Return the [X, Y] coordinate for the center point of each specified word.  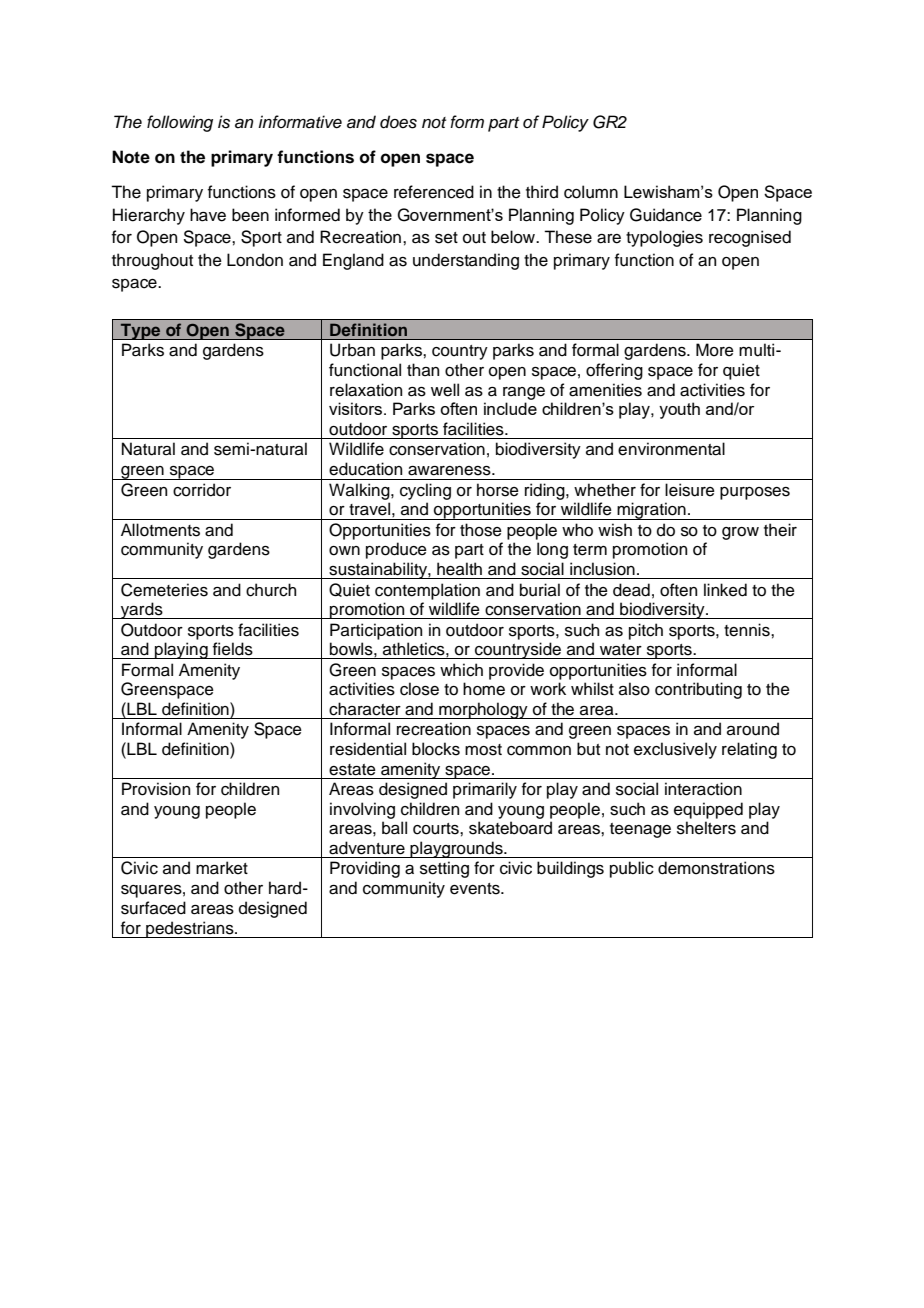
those [481, 530]
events [476, 889]
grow [740, 533]
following [180, 123]
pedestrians [190, 929]
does [398, 122]
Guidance [666, 215]
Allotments [160, 530]
